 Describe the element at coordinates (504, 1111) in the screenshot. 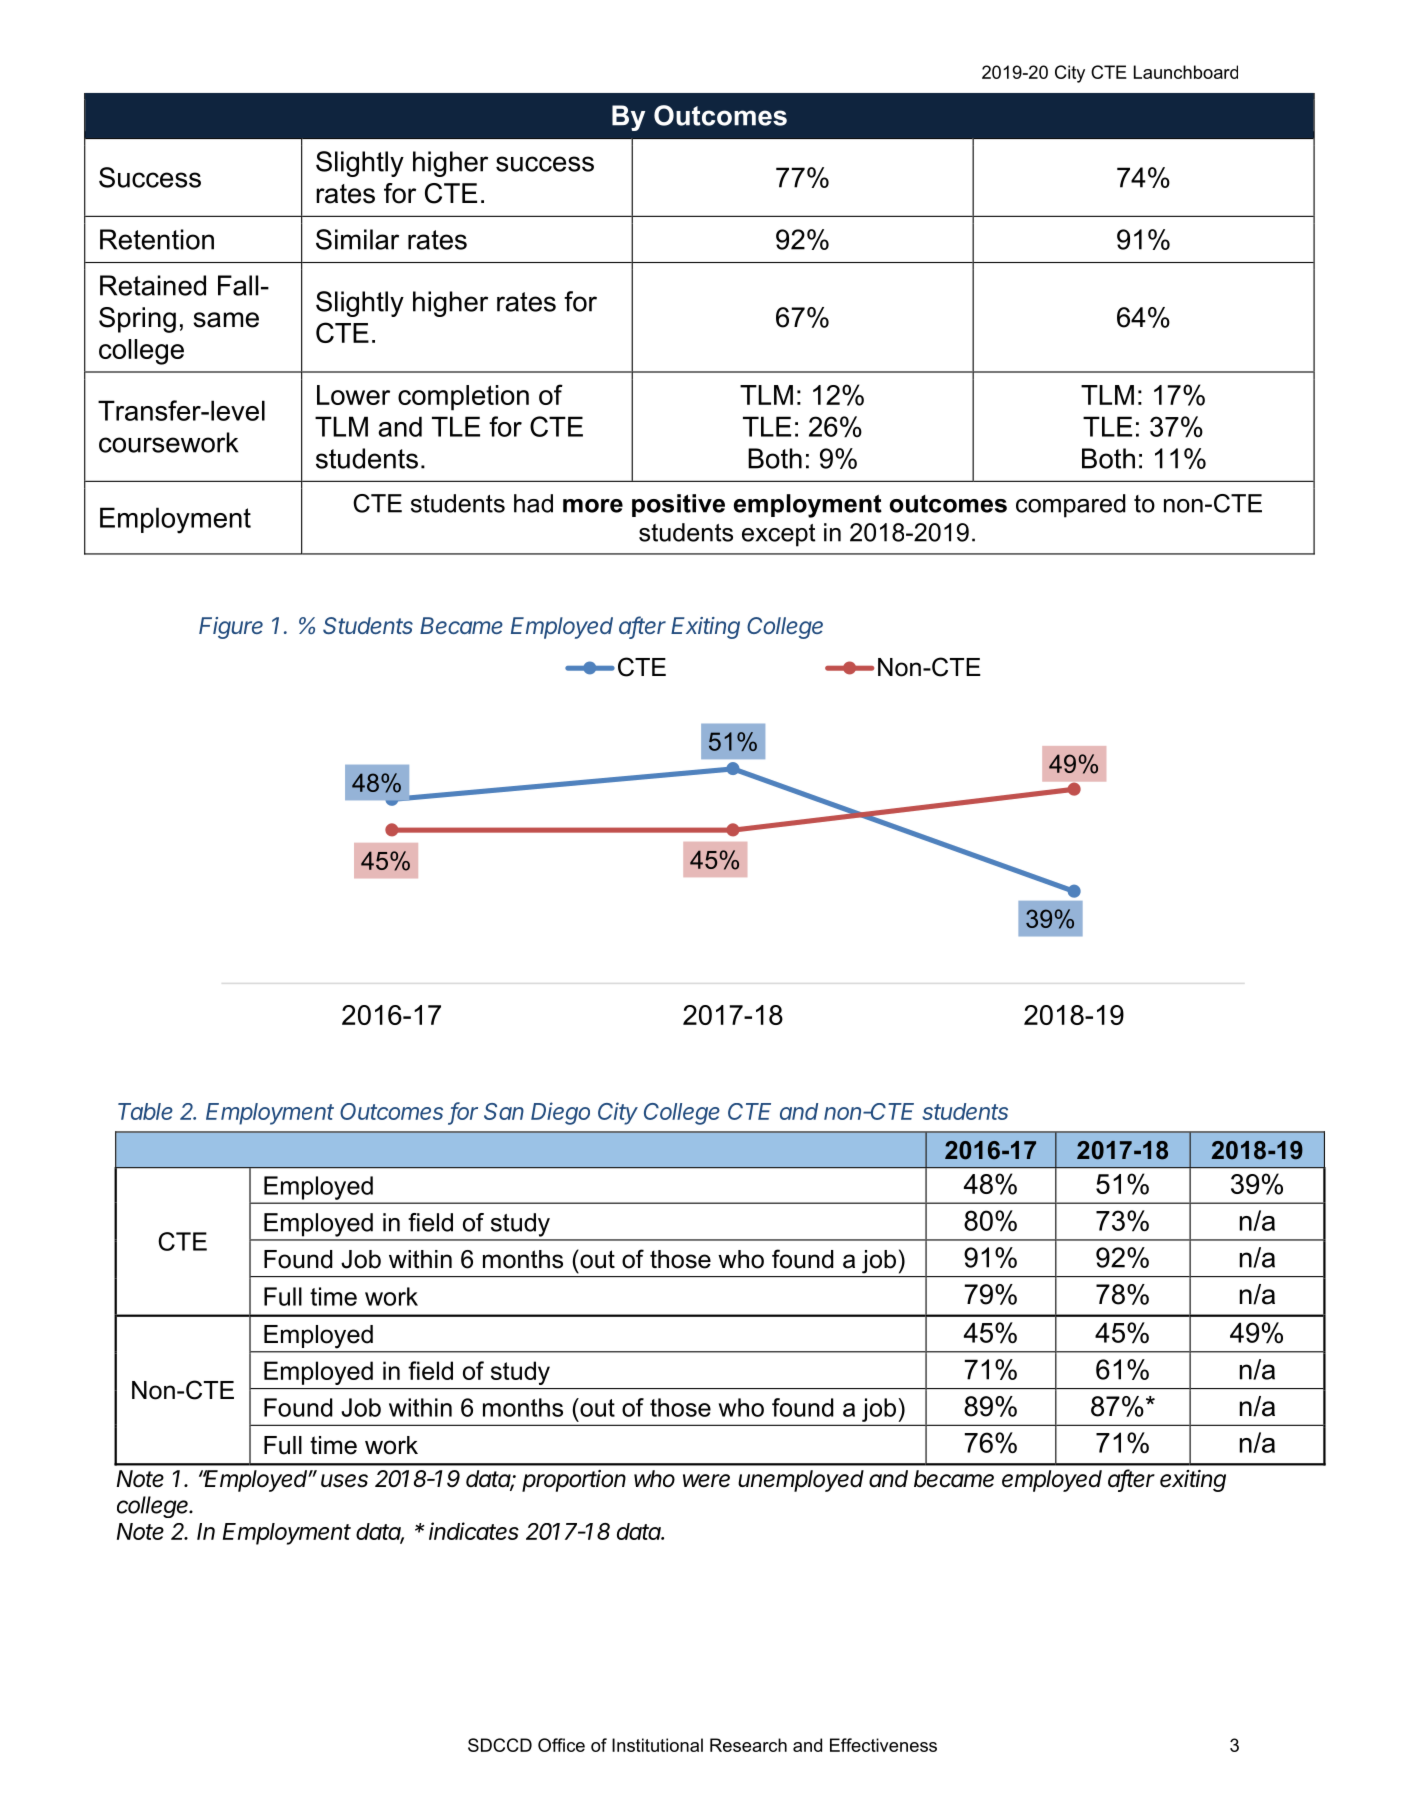

I see `San` at that location.
